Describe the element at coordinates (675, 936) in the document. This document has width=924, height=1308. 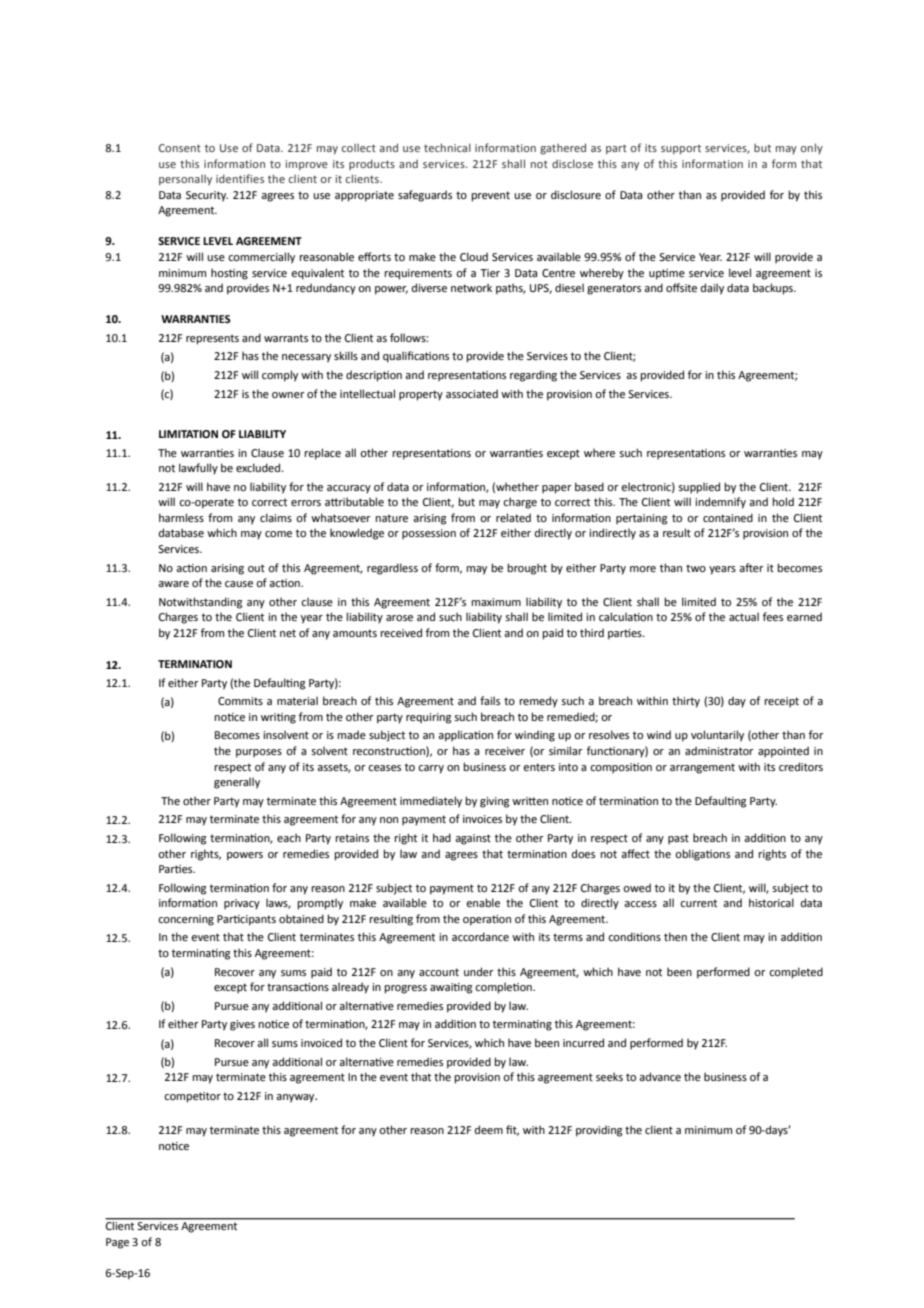
I see `then` at that location.
